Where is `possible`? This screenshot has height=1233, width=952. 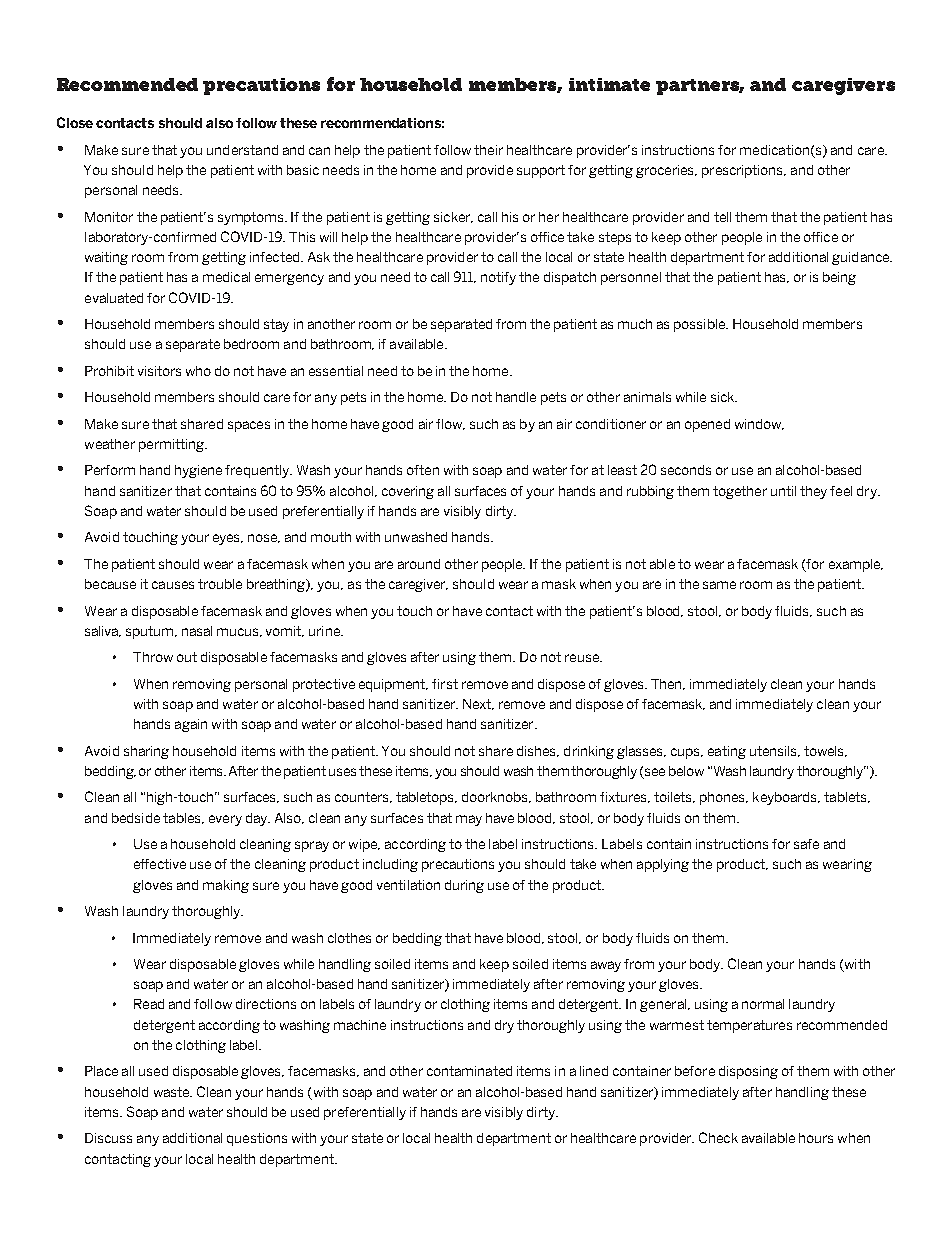
possible is located at coordinates (700, 325).
